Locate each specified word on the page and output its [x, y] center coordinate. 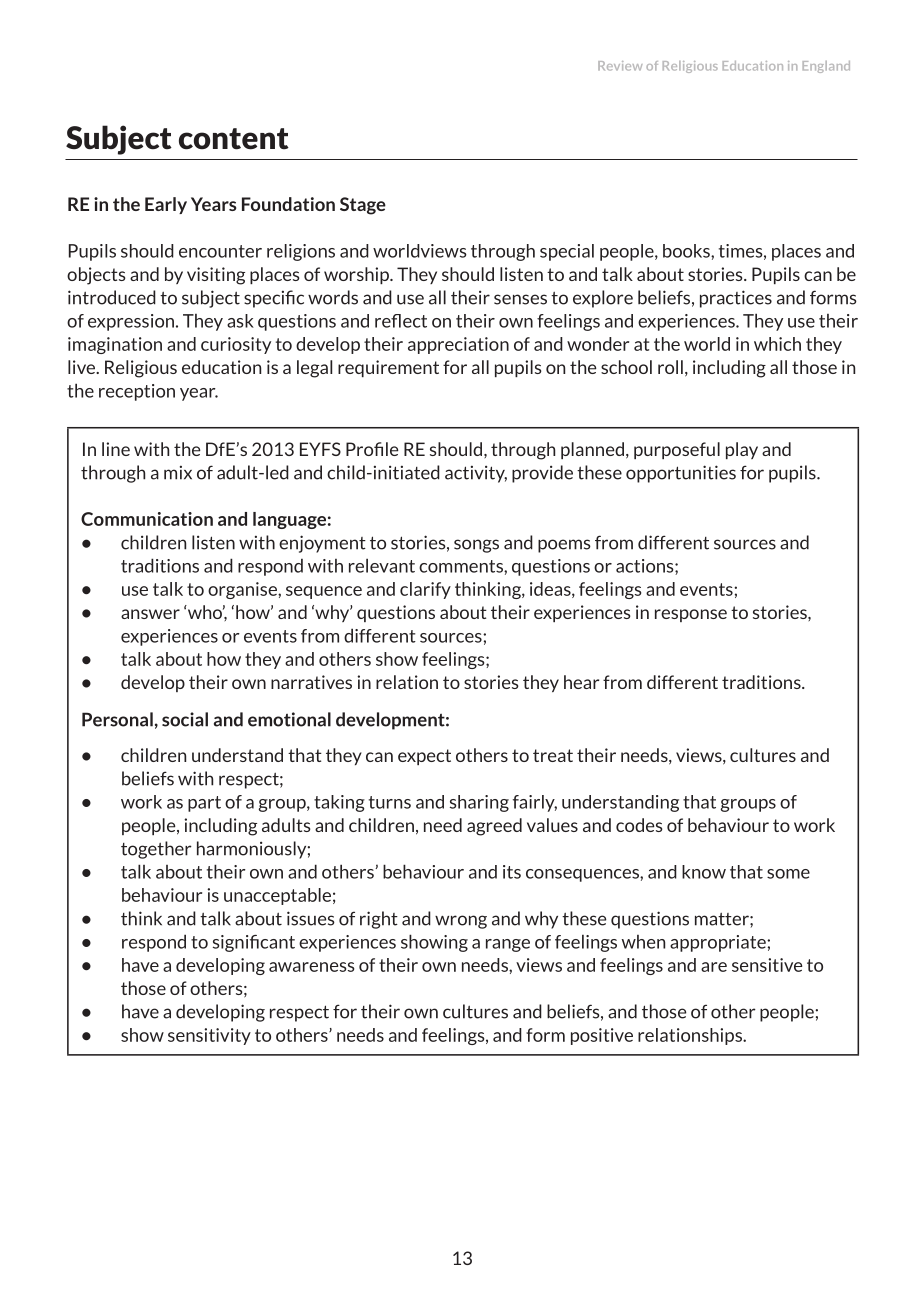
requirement [388, 368]
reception [137, 392]
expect [424, 757]
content [234, 139]
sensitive [767, 965]
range [508, 945]
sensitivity [209, 1036]
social [185, 719]
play [742, 450]
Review [620, 66]
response [691, 615]
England [826, 67]
